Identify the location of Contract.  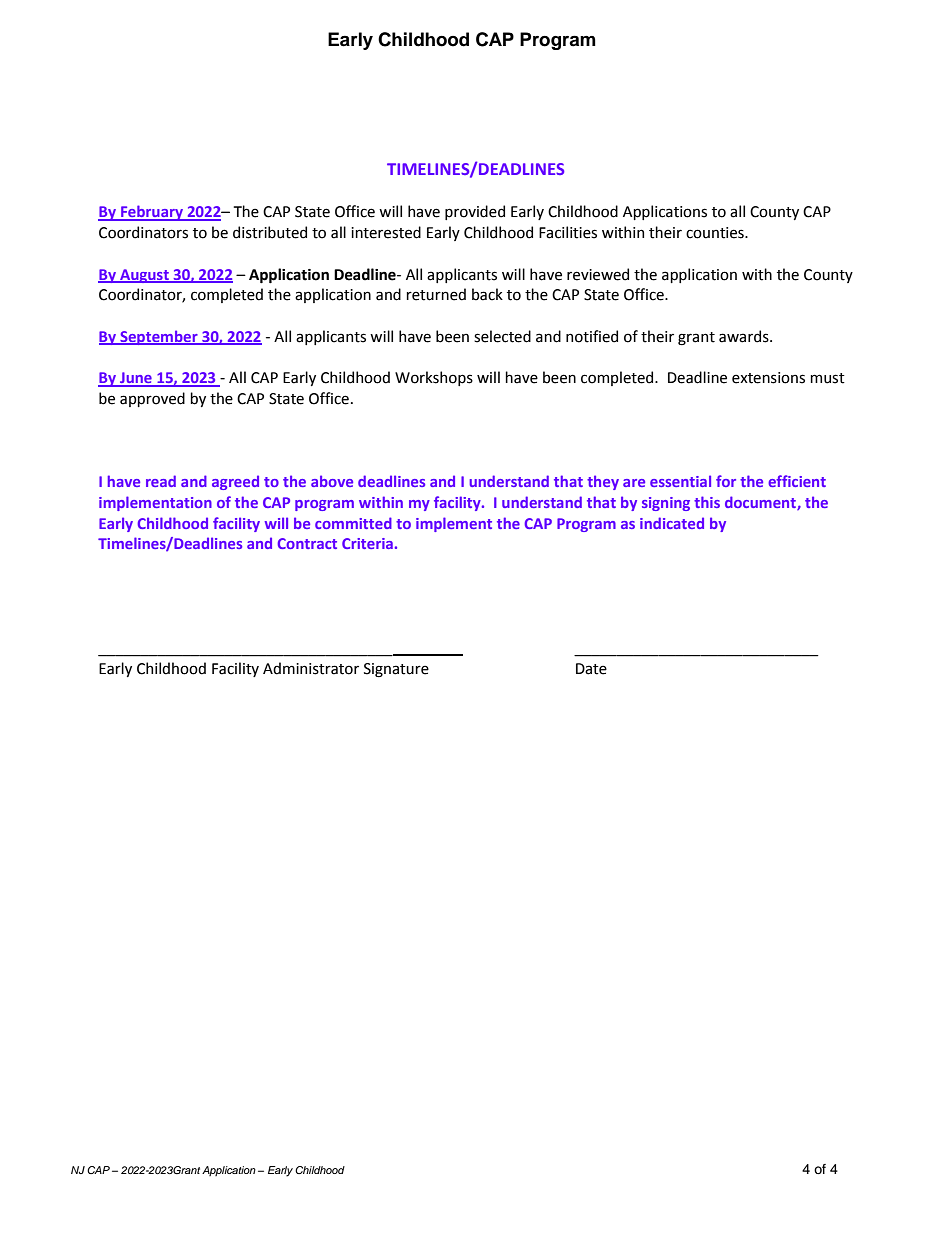
(307, 543).
